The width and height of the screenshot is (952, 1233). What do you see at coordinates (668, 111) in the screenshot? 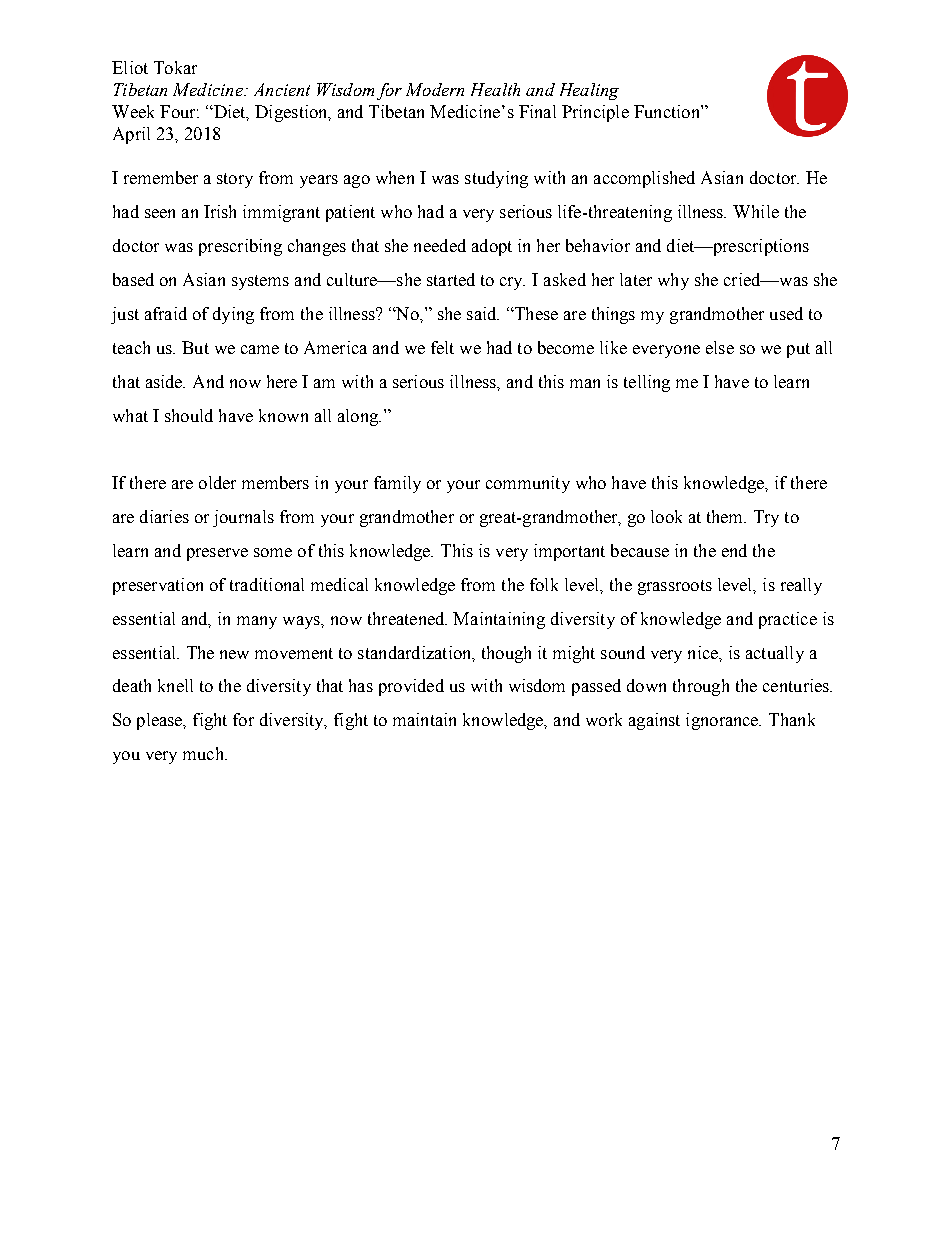
I see `Function` at bounding box center [668, 111].
